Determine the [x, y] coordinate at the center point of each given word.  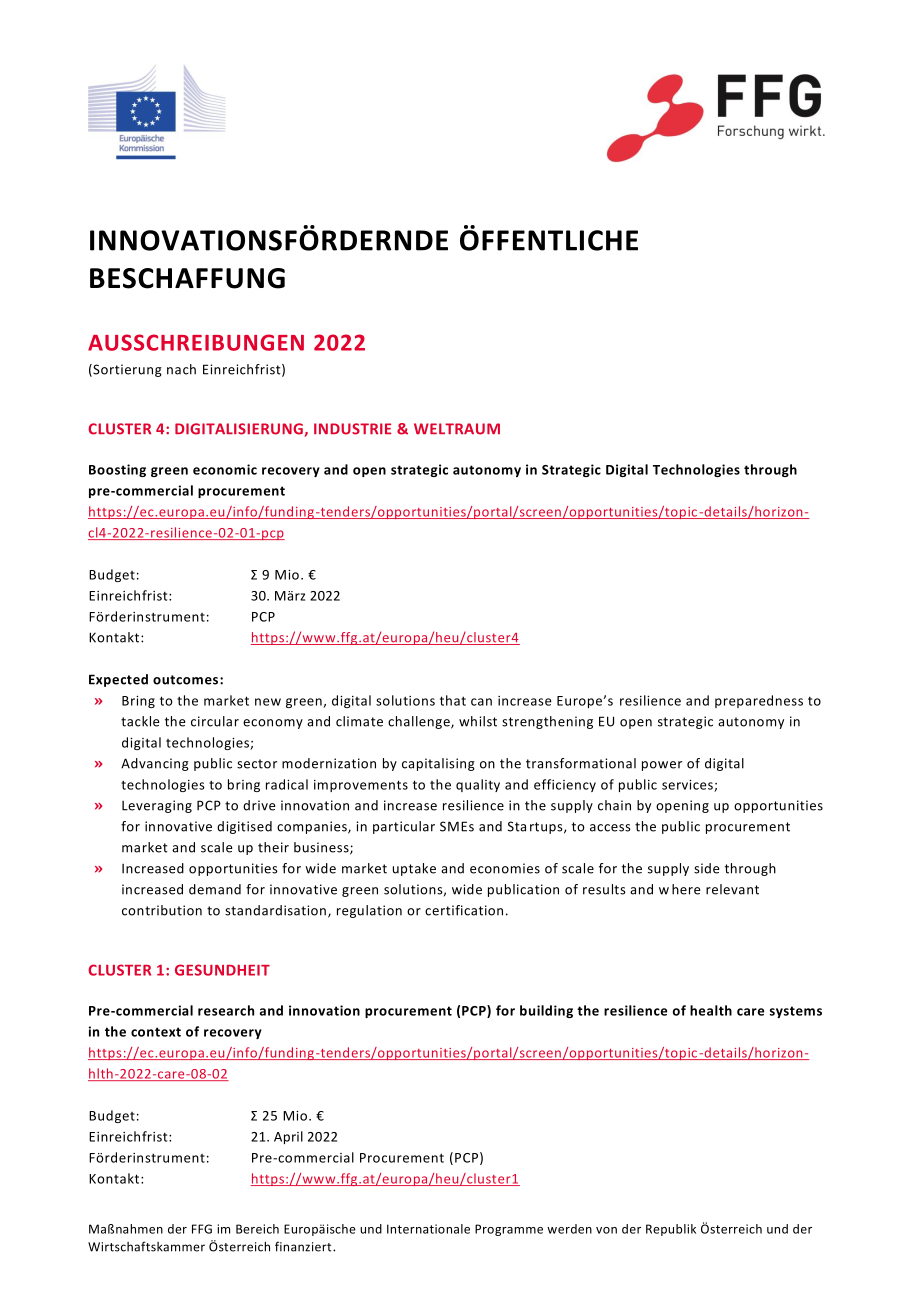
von [606, 1230]
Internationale [428, 1229]
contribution [162, 910]
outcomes [187, 680]
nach [181, 369]
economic [225, 469]
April [288, 1137]
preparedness [759, 701]
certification [464, 910]
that [453, 700]
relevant [732, 889]
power [662, 766]
